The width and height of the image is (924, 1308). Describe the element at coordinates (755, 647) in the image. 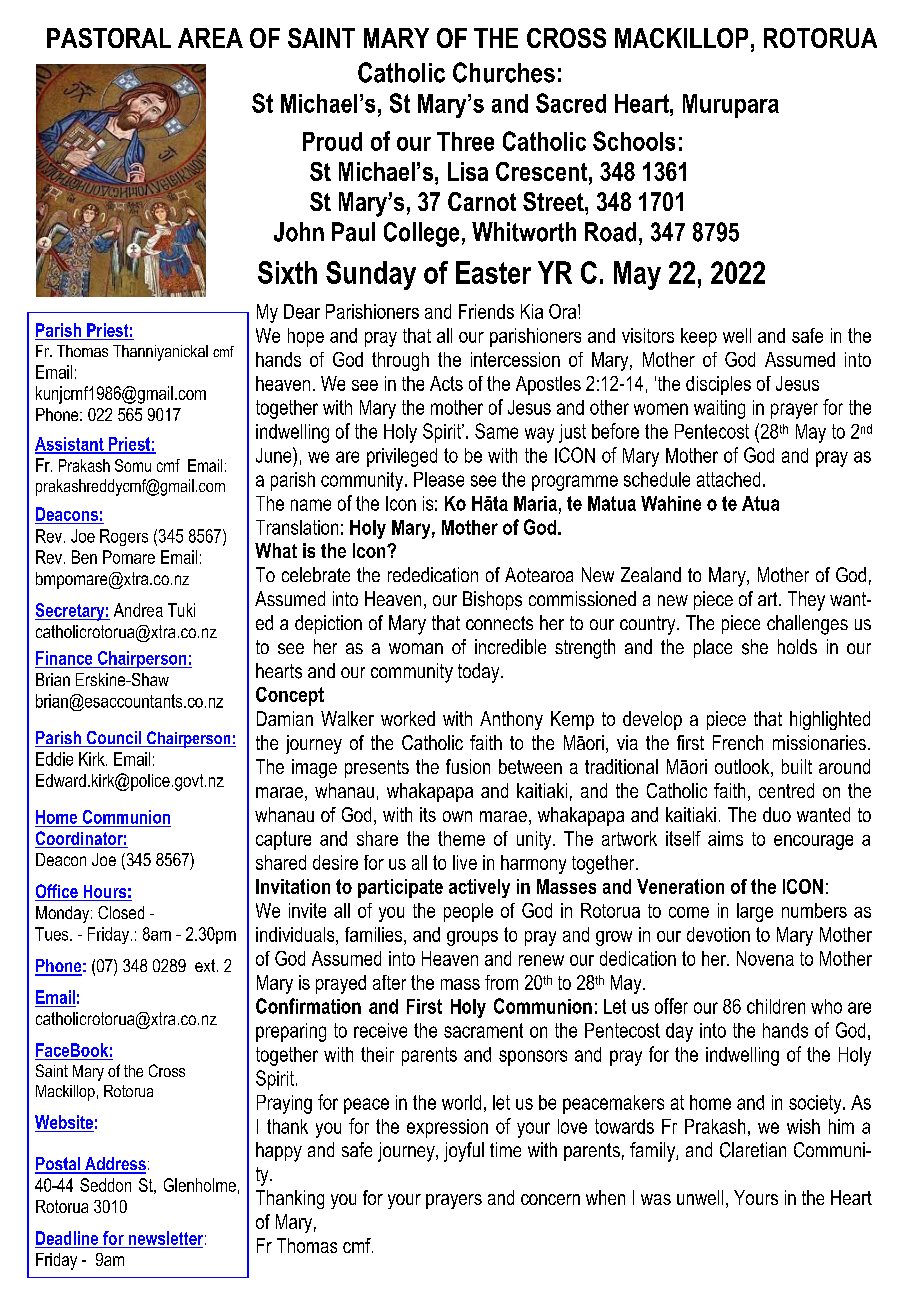

I see `she` at that location.
